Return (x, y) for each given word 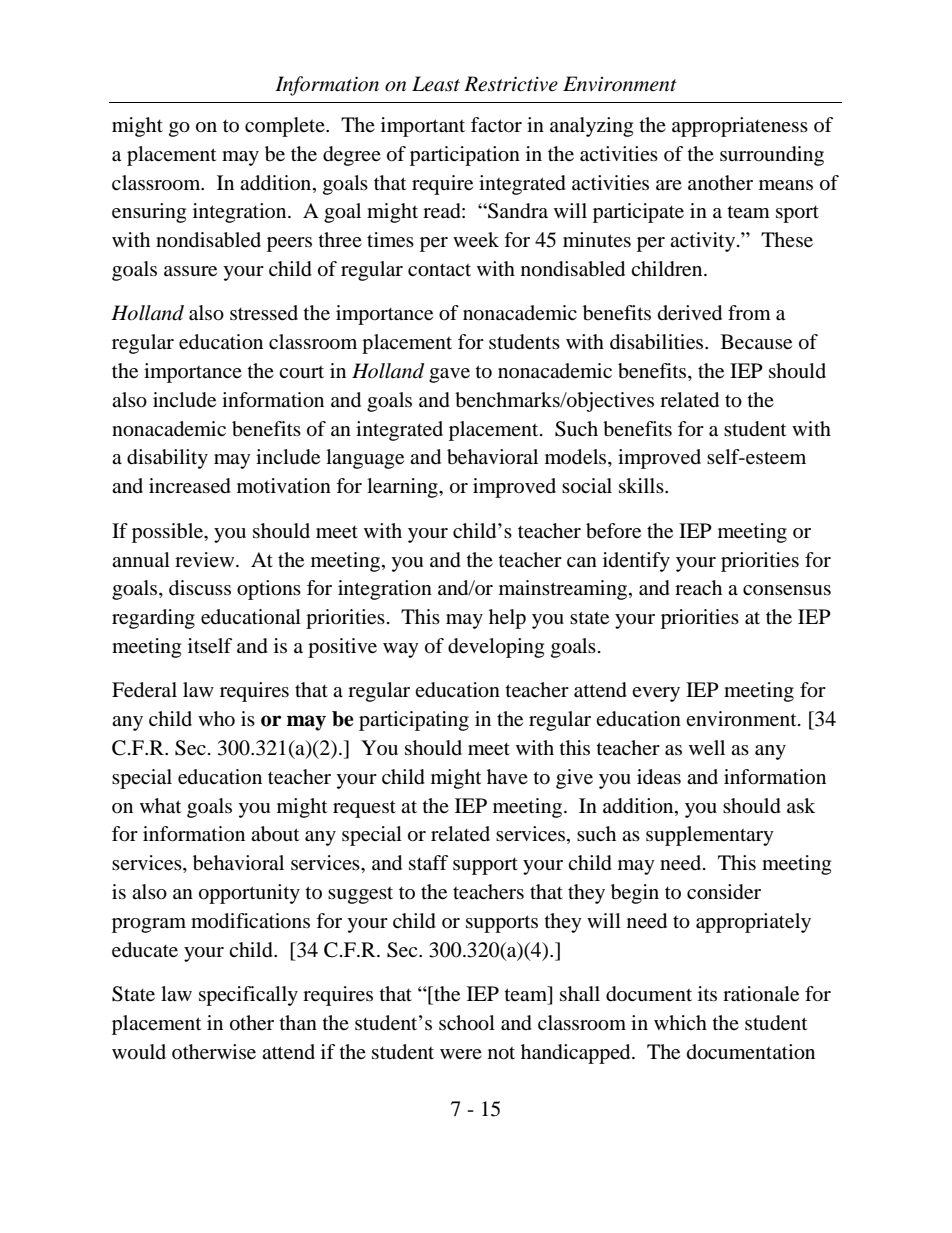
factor (496, 125)
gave (449, 375)
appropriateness (740, 127)
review (206, 560)
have (507, 777)
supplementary (710, 836)
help (507, 619)
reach (698, 588)
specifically (248, 996)
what (160, 806)
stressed (264, 313)
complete (286, 127)
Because (756, 342)
